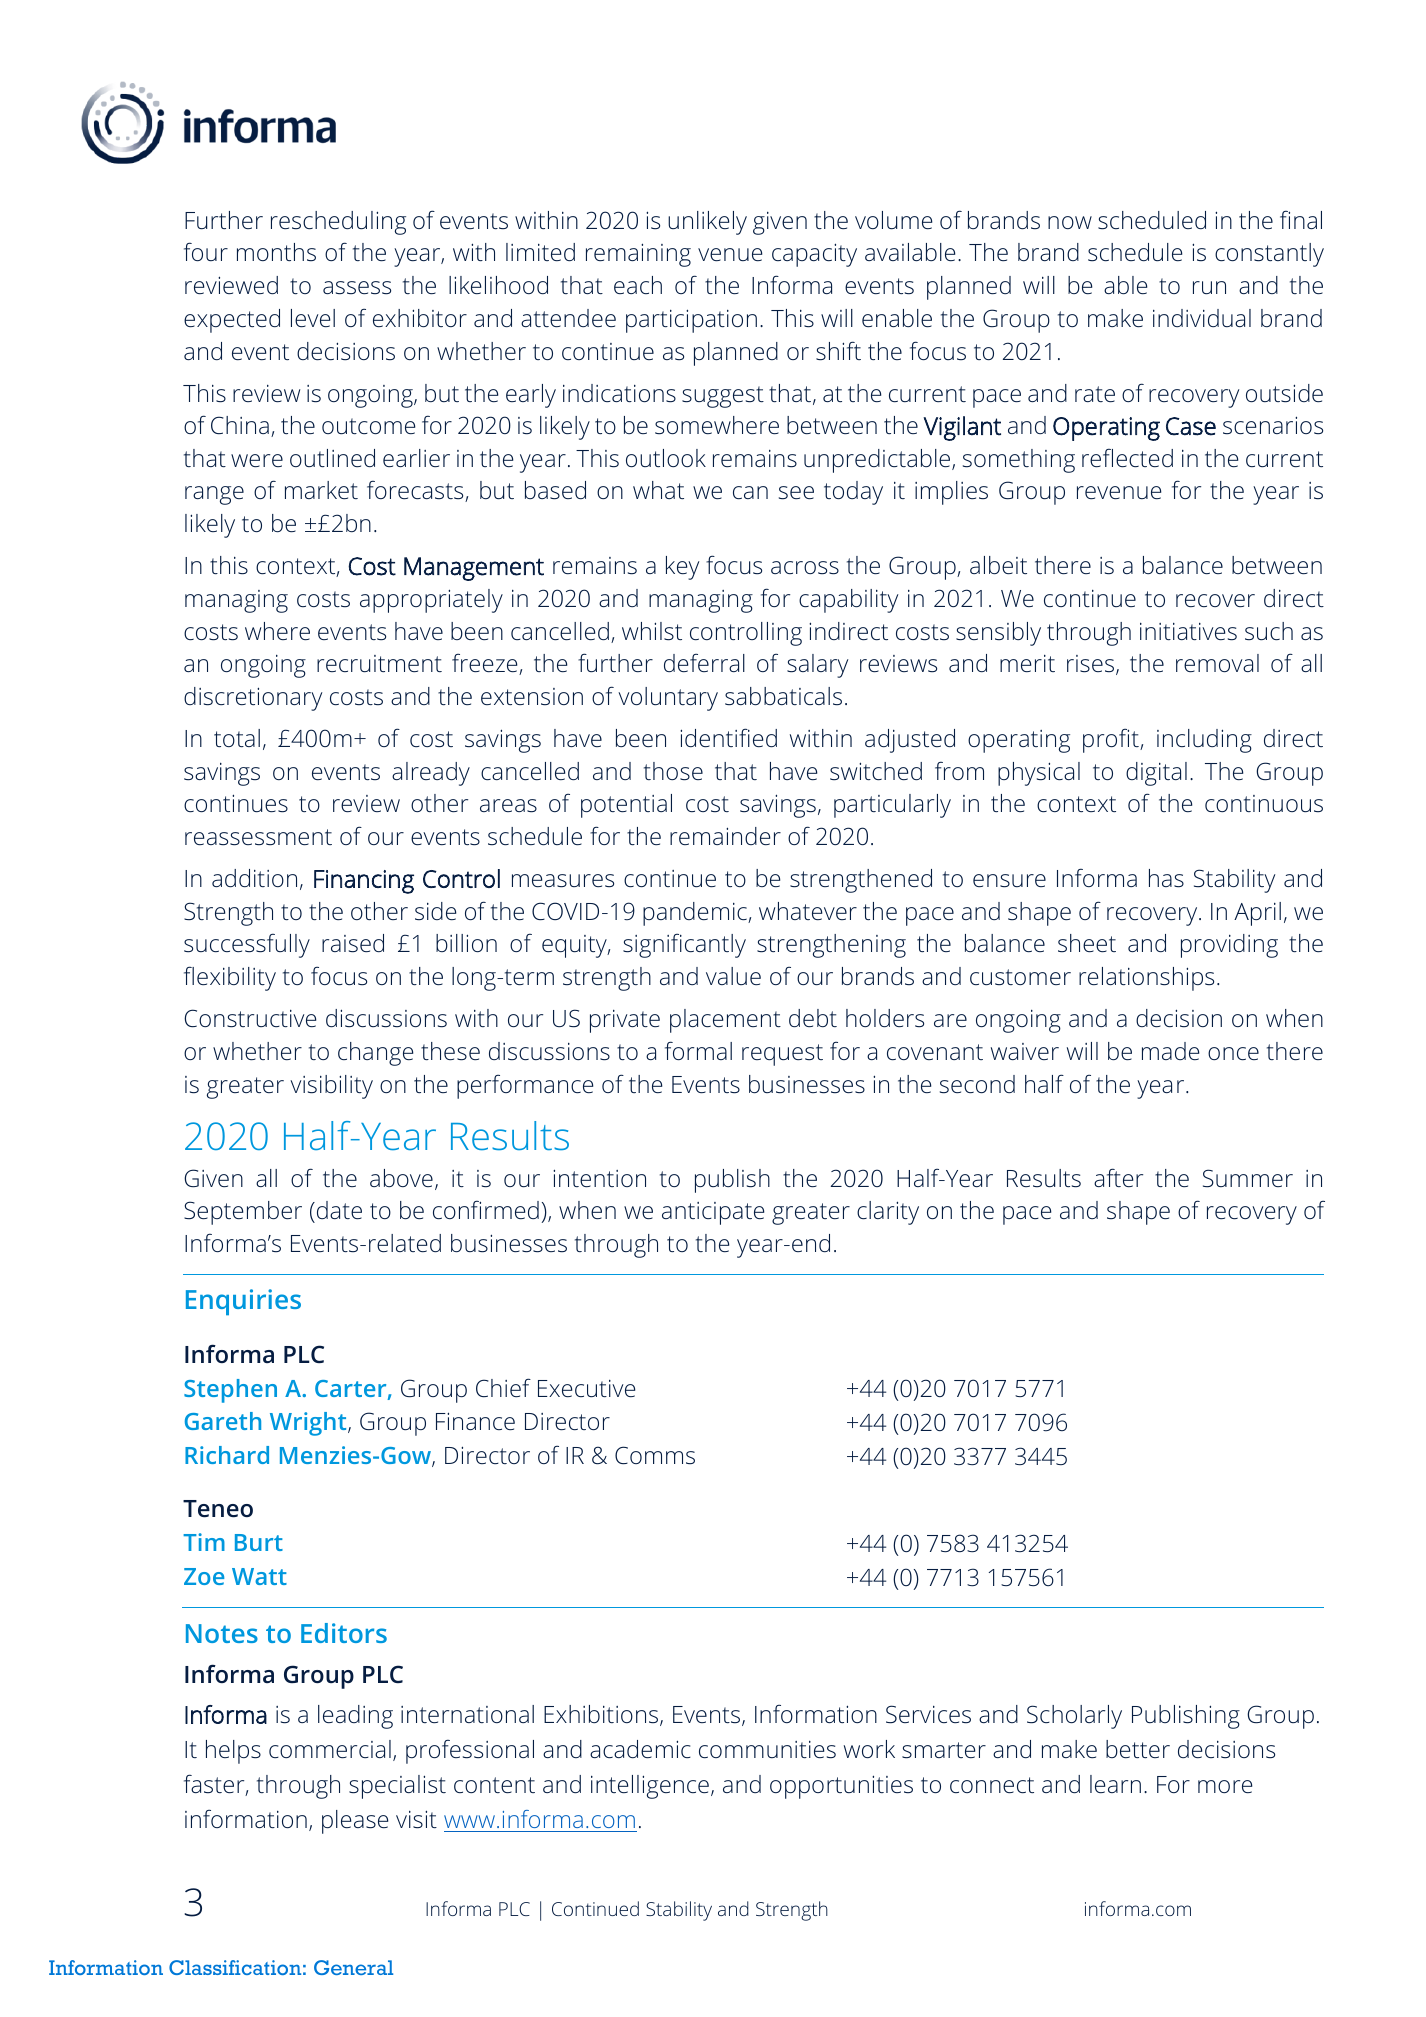 Image resolution: width=1426 pixels, height=2017 pixels. Describe the element at coordinates (338, 223) in the screenshot. I see `rescheduling` at that location.
